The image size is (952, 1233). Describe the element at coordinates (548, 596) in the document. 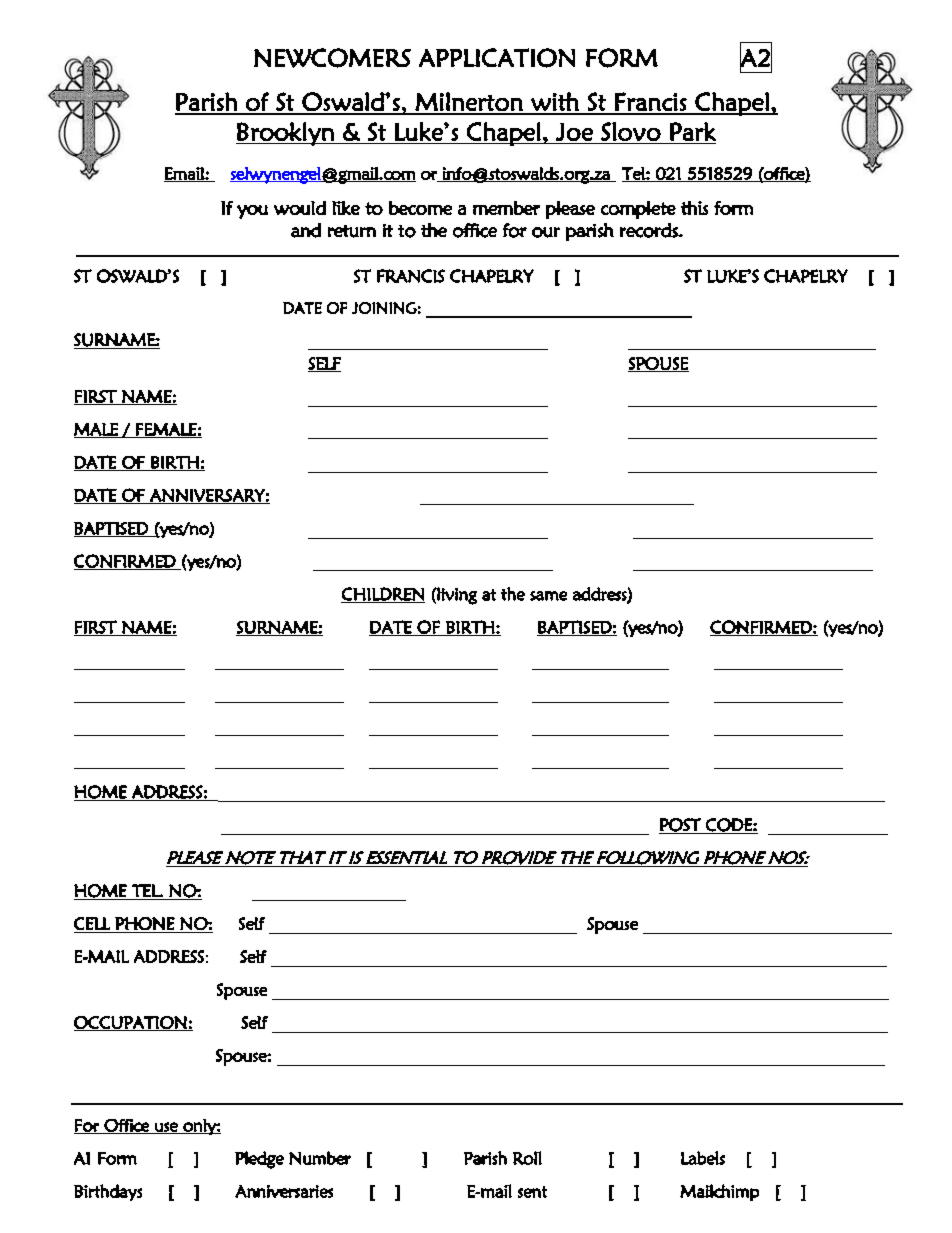

I see `same` at that location.
